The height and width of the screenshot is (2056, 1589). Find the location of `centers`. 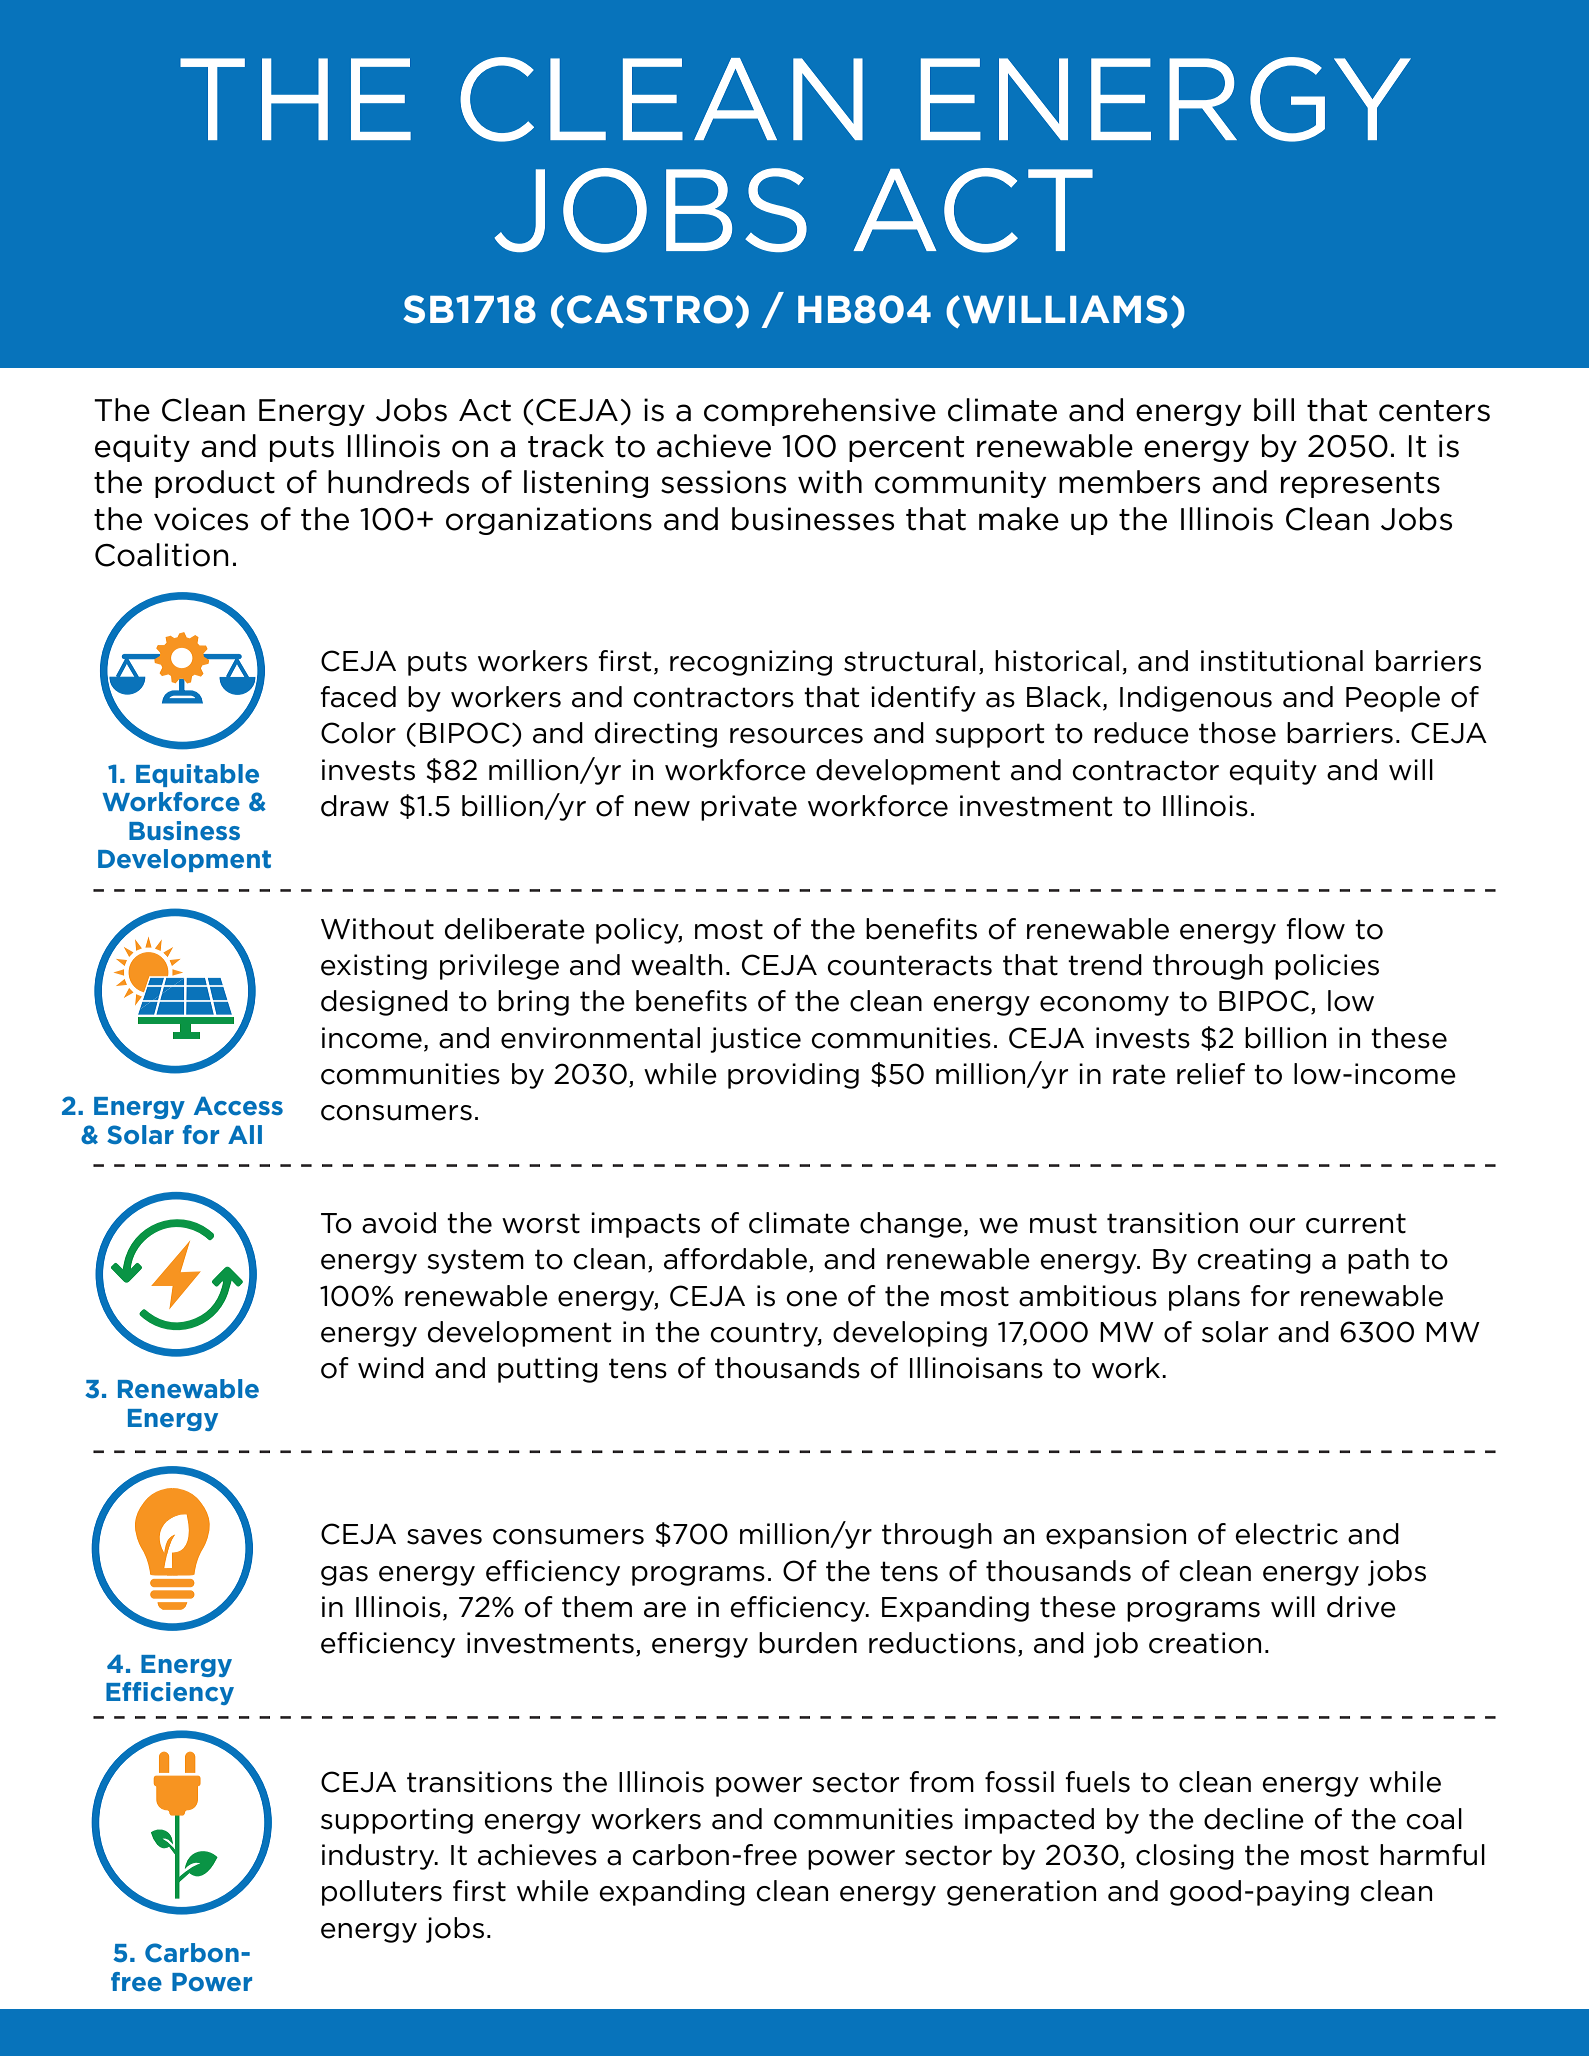

centers is located at coordinates (1434, 411).
